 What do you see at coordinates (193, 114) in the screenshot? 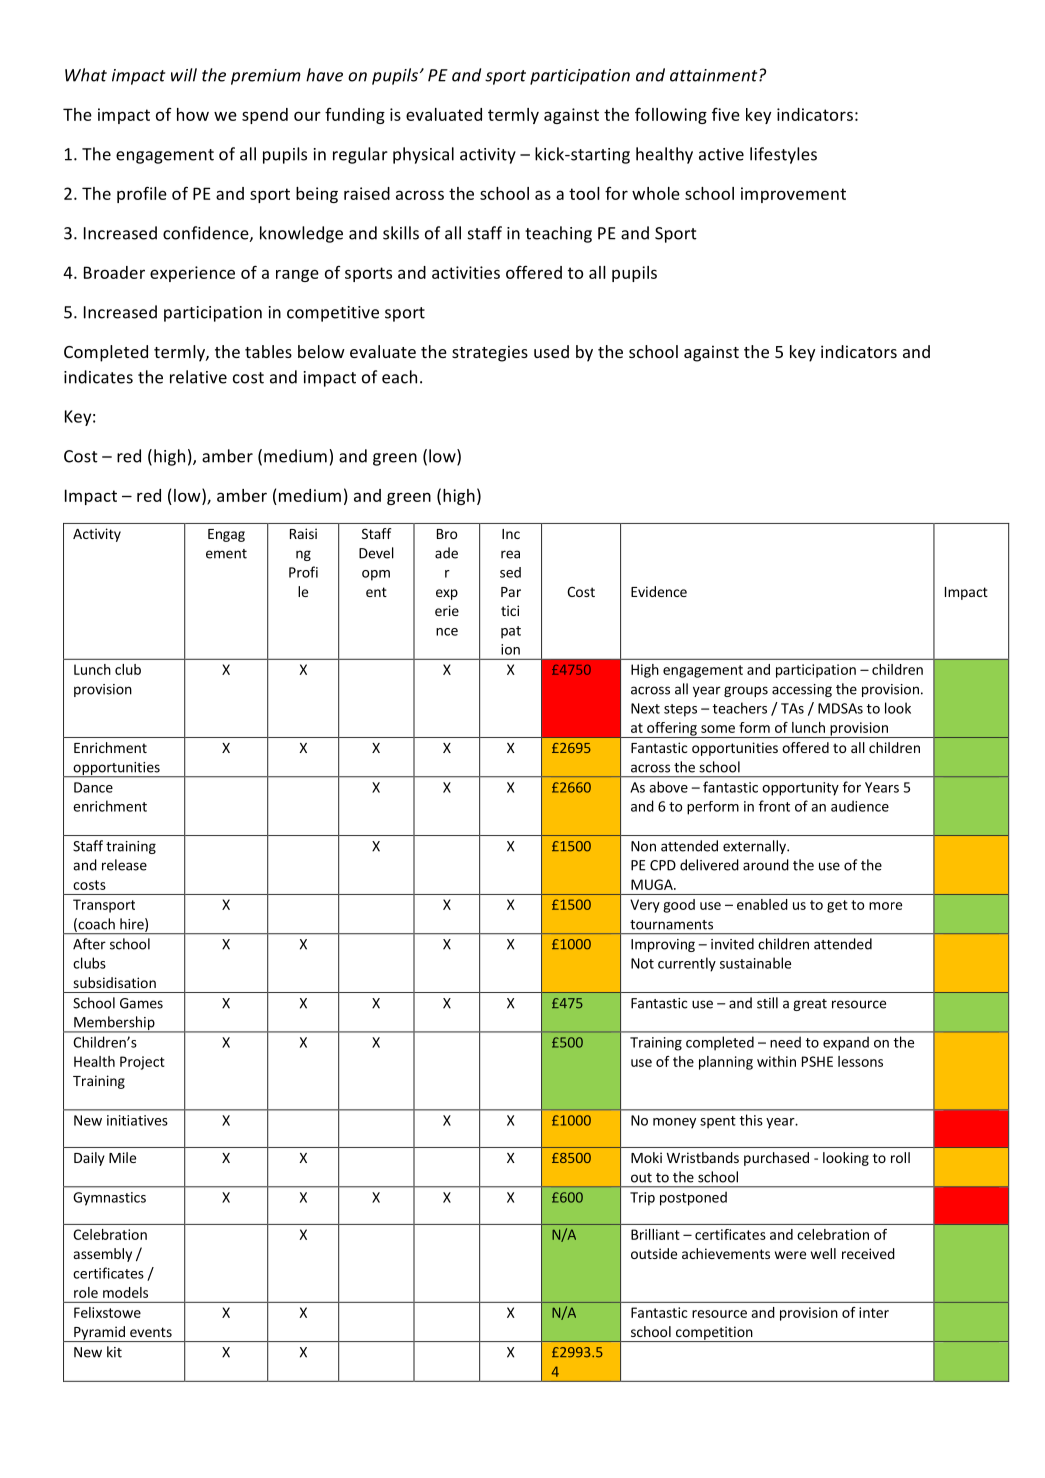
I see `how` at bounding box center [193, 114].
